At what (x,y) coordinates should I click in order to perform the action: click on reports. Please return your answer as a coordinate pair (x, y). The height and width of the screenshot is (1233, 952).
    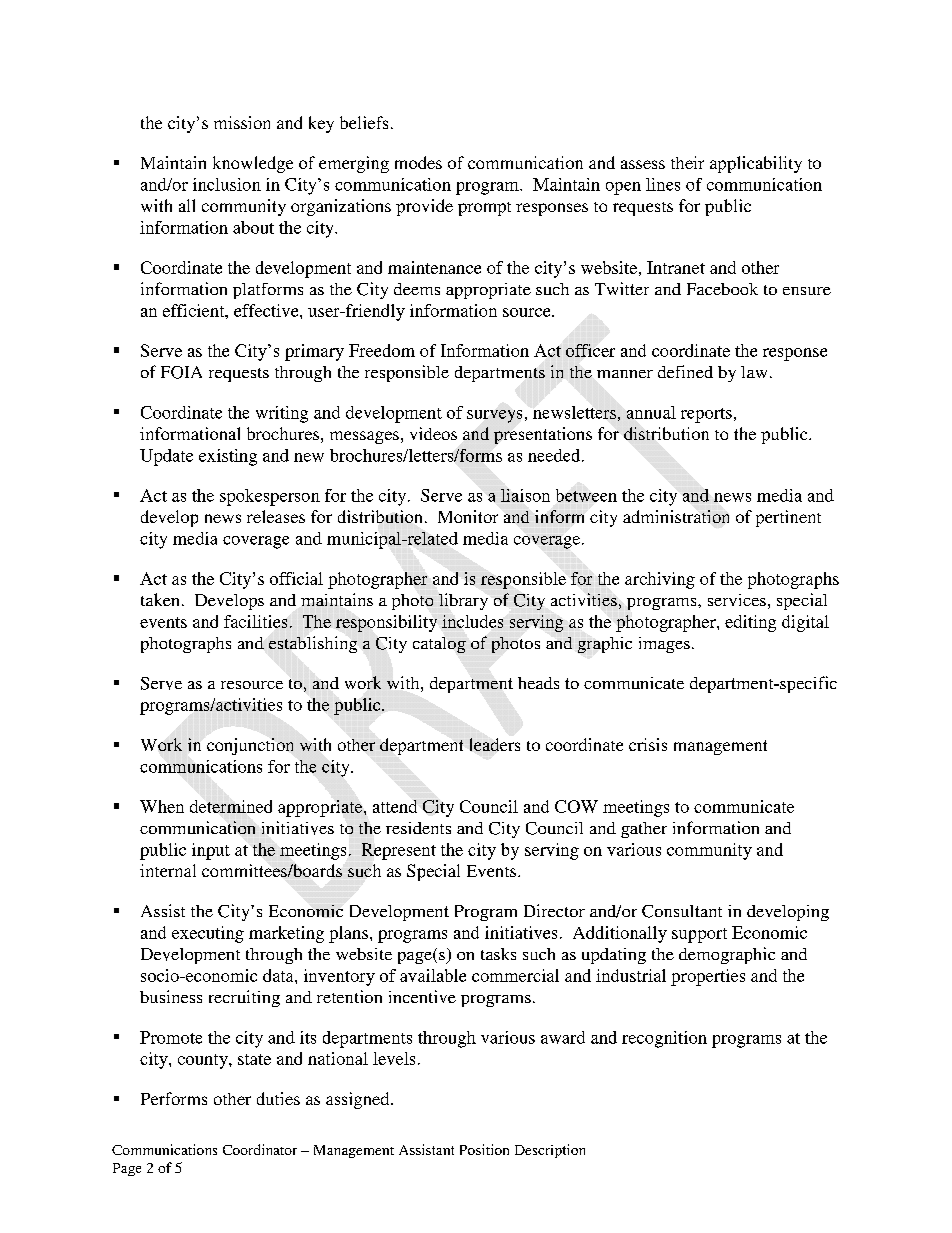
    Looking at the image, I should click on (706, 415).
